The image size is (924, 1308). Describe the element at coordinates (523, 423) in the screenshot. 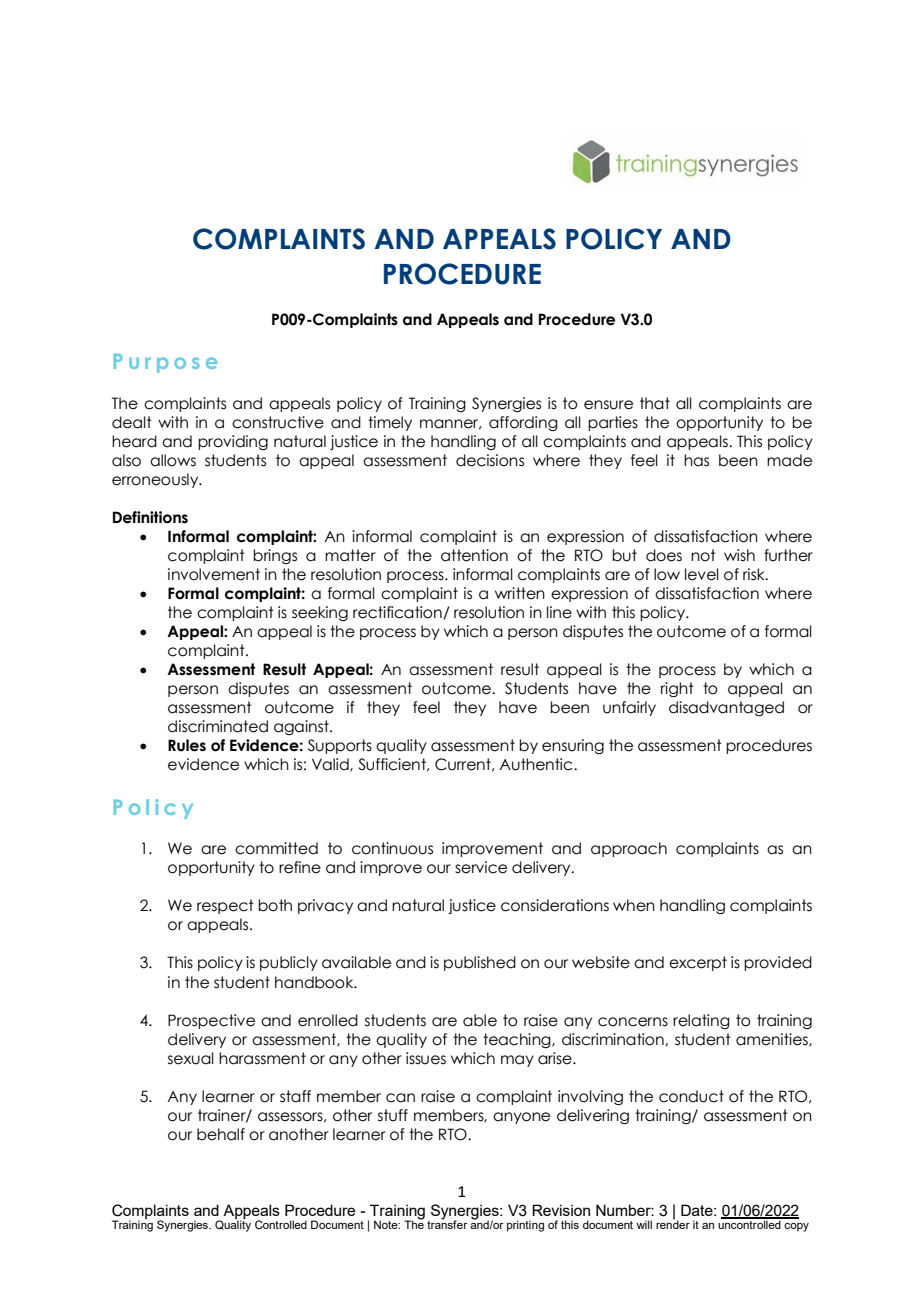

I see `affording` at that location.
